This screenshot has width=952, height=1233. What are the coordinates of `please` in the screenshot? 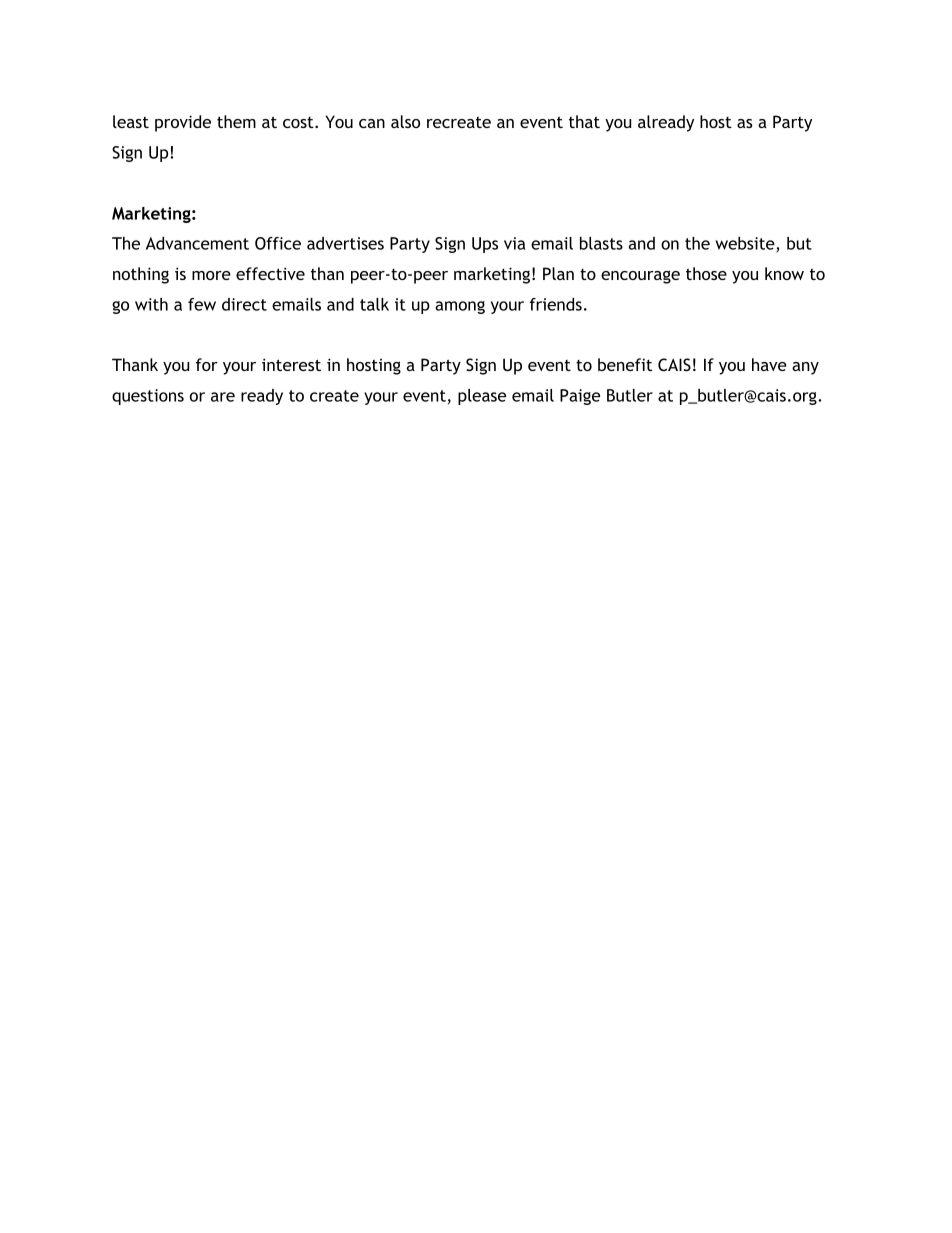 It's located at (482, 397).
